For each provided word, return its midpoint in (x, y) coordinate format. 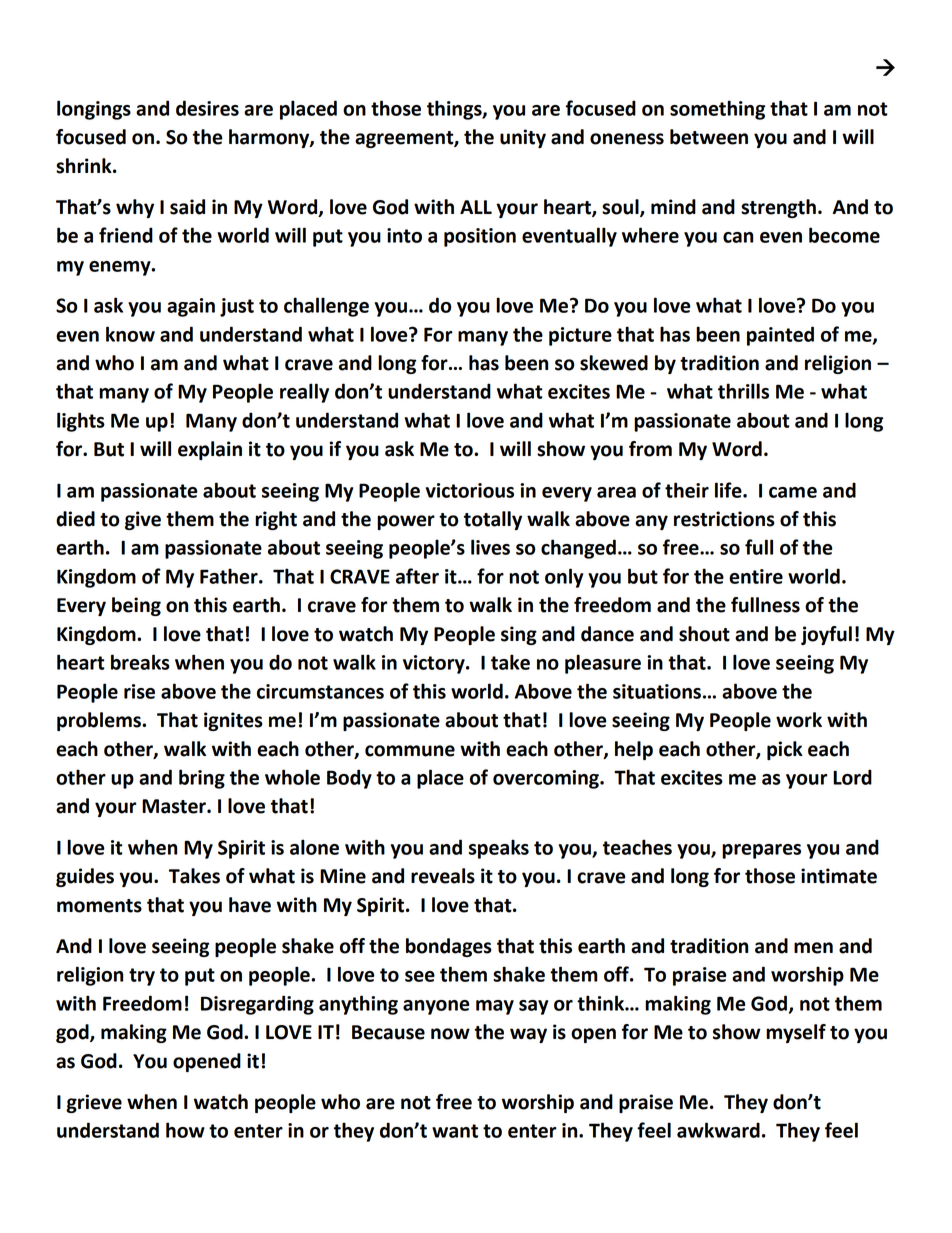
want (455, 1131)
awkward (718, 1130)
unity (523, 138)
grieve (94, 1103)
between (709, 137)
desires (207, 108)
